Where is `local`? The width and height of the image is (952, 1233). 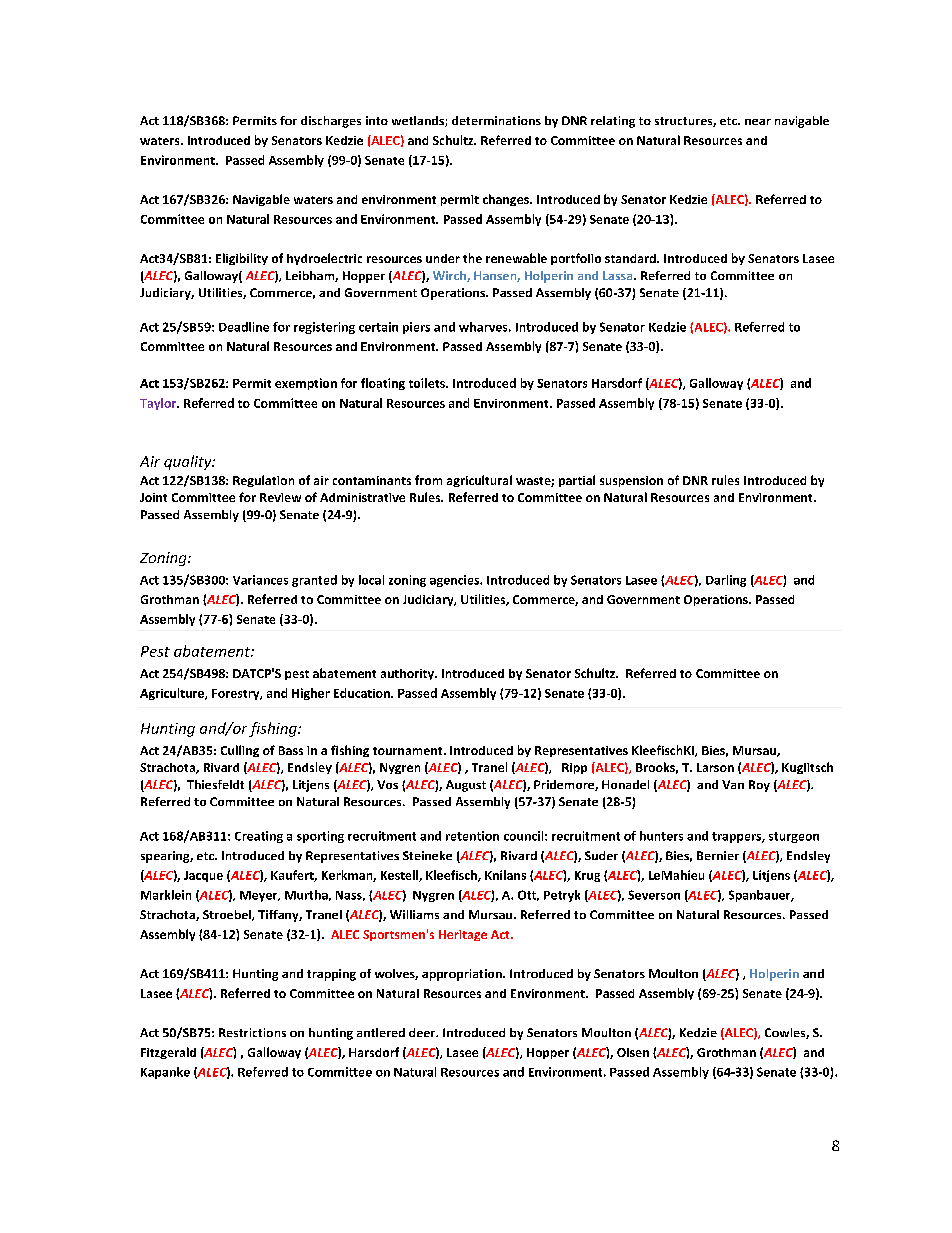
local is located at coordinates (371, 580).
